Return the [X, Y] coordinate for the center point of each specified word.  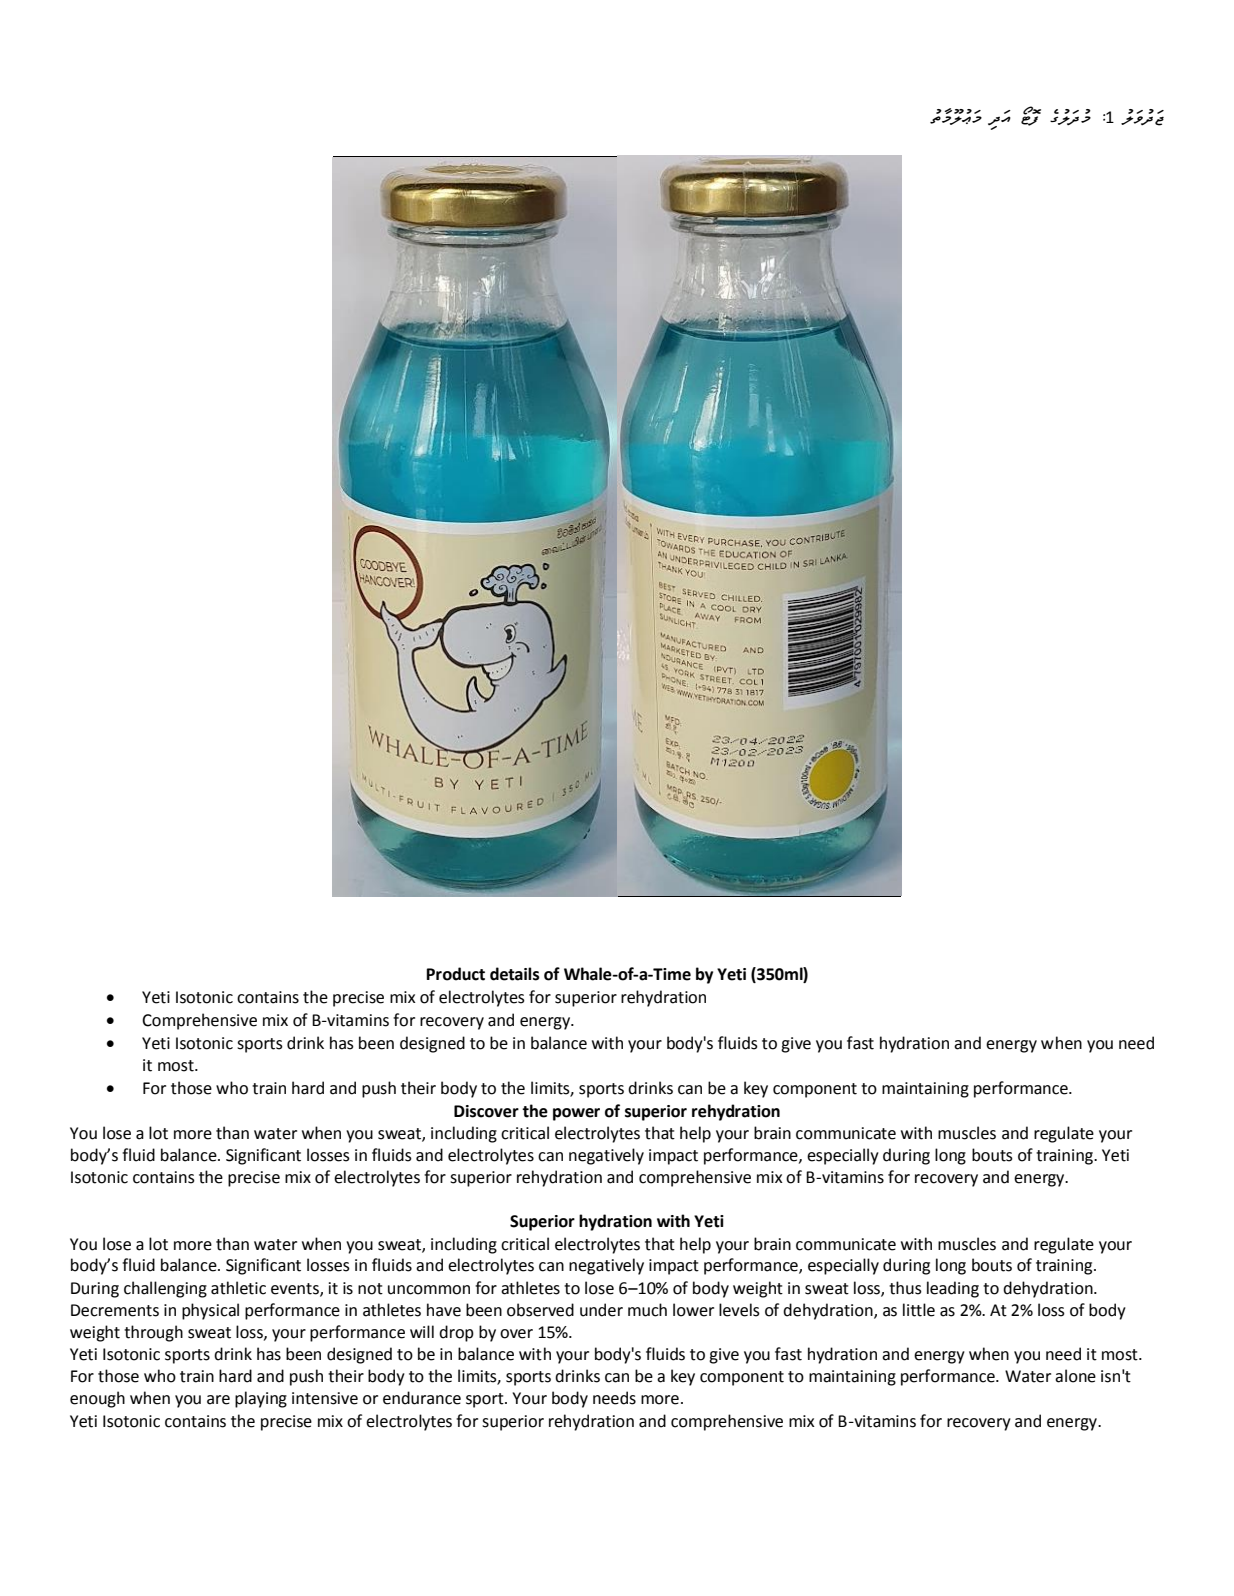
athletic [238, 1288]
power [576, 1114]
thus [905, 1288]
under [601, 1310]
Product [455, 974]
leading [953, 1289]
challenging [165, 1289]
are [218, 1400]
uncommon [429, 1290]
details [515, 974]
